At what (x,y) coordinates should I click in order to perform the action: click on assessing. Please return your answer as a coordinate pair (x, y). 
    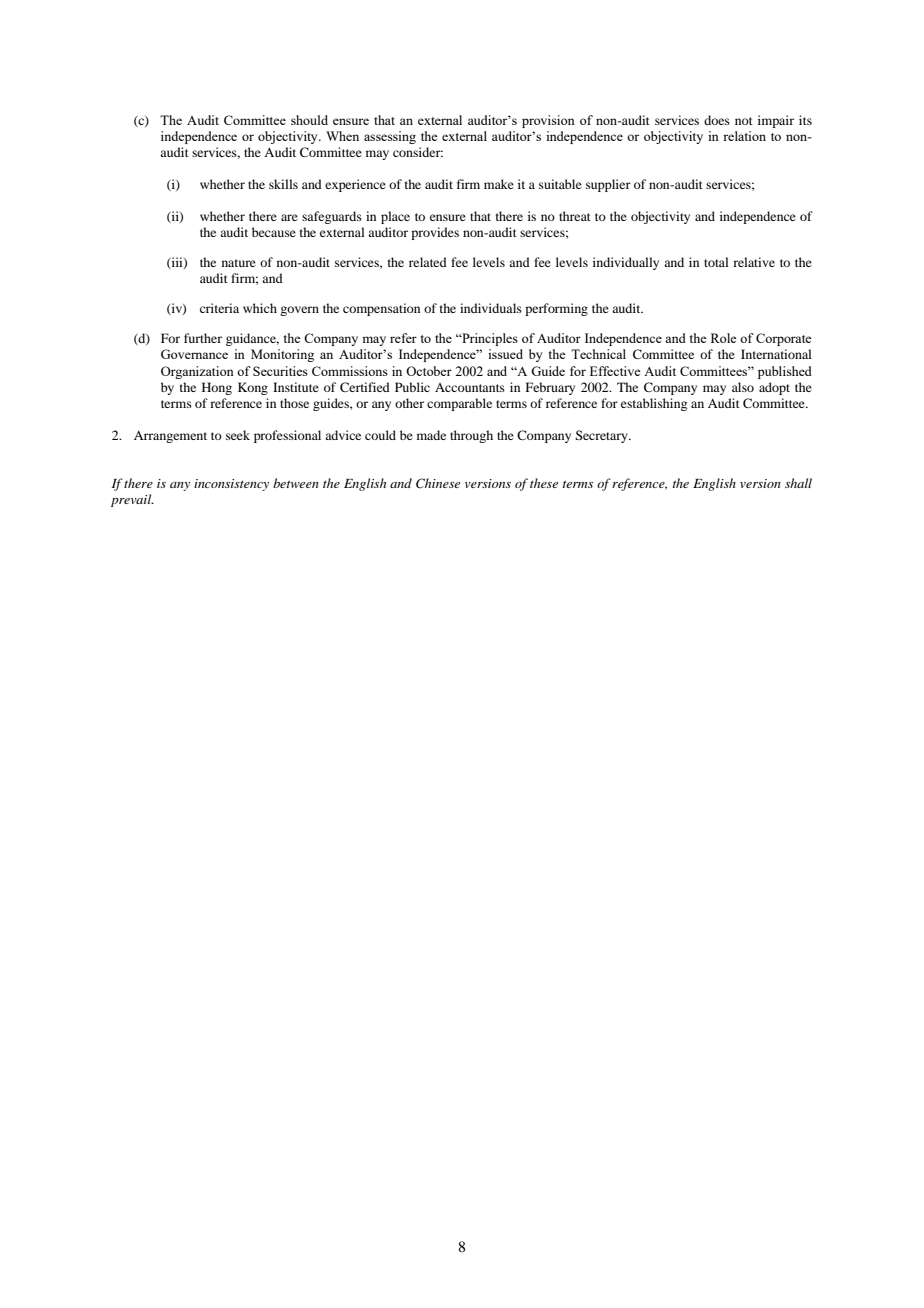
    Looking at the image, I should click on (390, 137).
